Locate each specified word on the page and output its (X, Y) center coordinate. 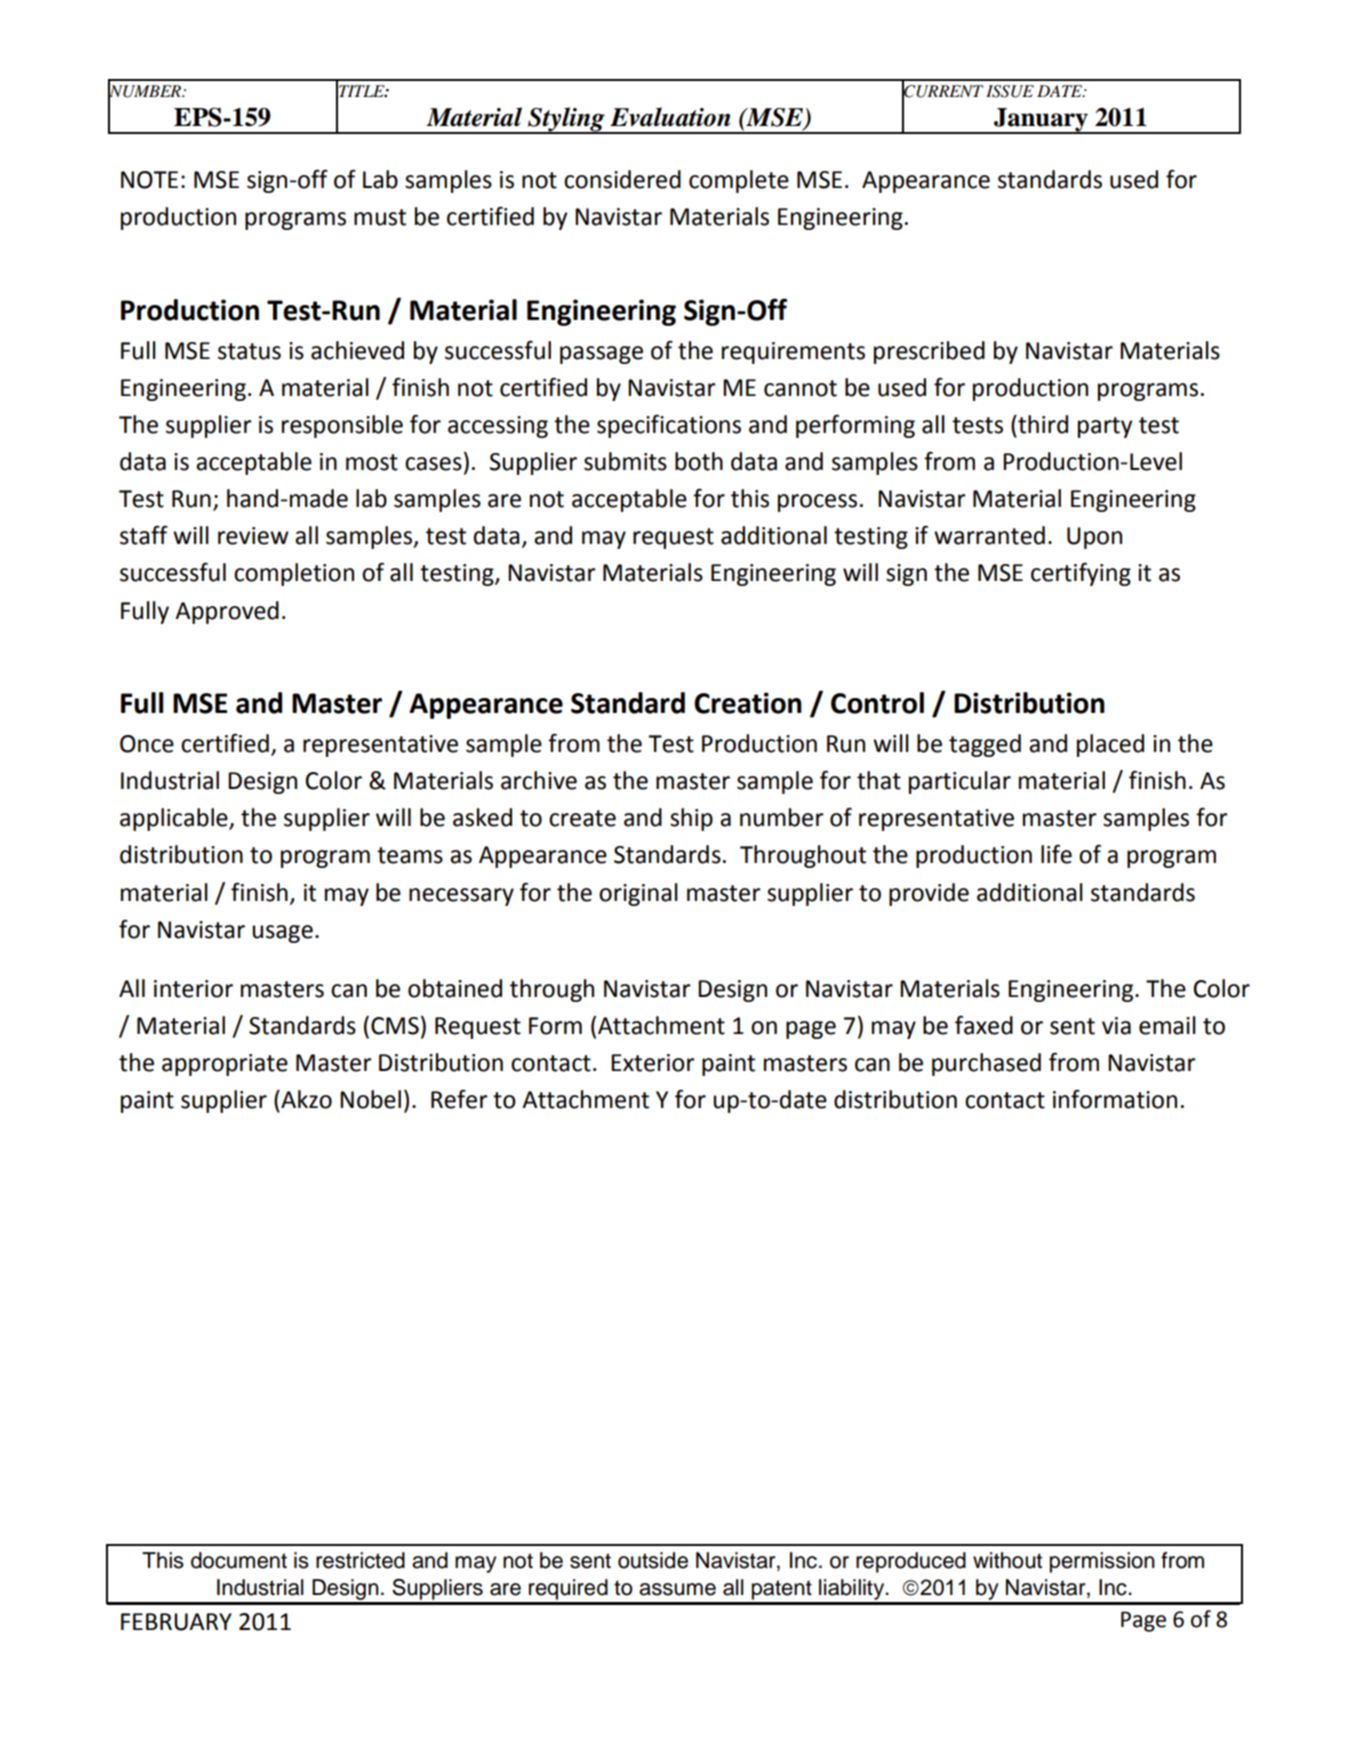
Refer (459, 1099)
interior (193, 989)
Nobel (370, 1099)
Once (147, 744)
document (239, 1560)
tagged (985, 745)
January (1041, 121)
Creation (748, 703)
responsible (342, 426)
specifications (669, 426)
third (1042, 424)
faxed (984, 1025)
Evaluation (670, 117)
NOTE (149, 180)
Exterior (653, 1063)
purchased (986, 1064)
